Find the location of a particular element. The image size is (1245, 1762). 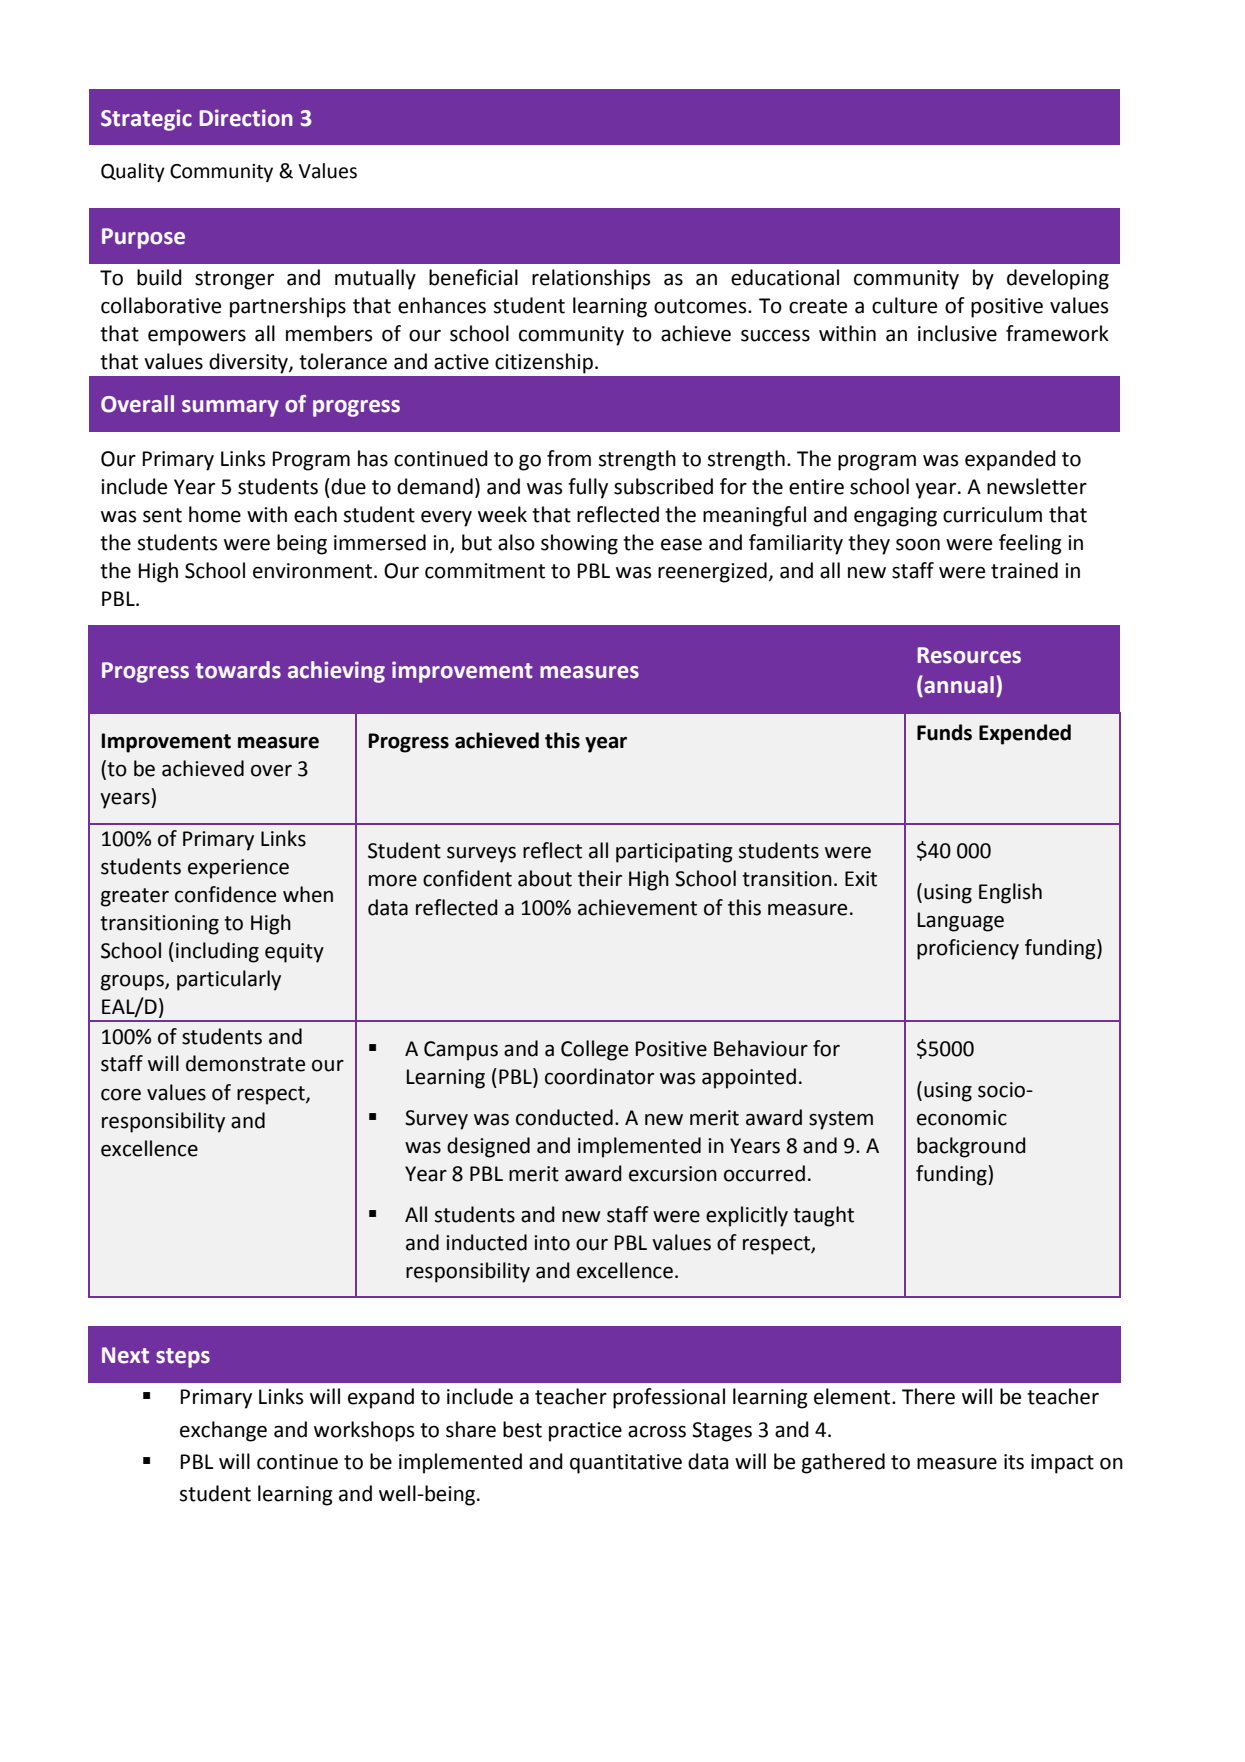

participating is located at coordinates (674, 853).
